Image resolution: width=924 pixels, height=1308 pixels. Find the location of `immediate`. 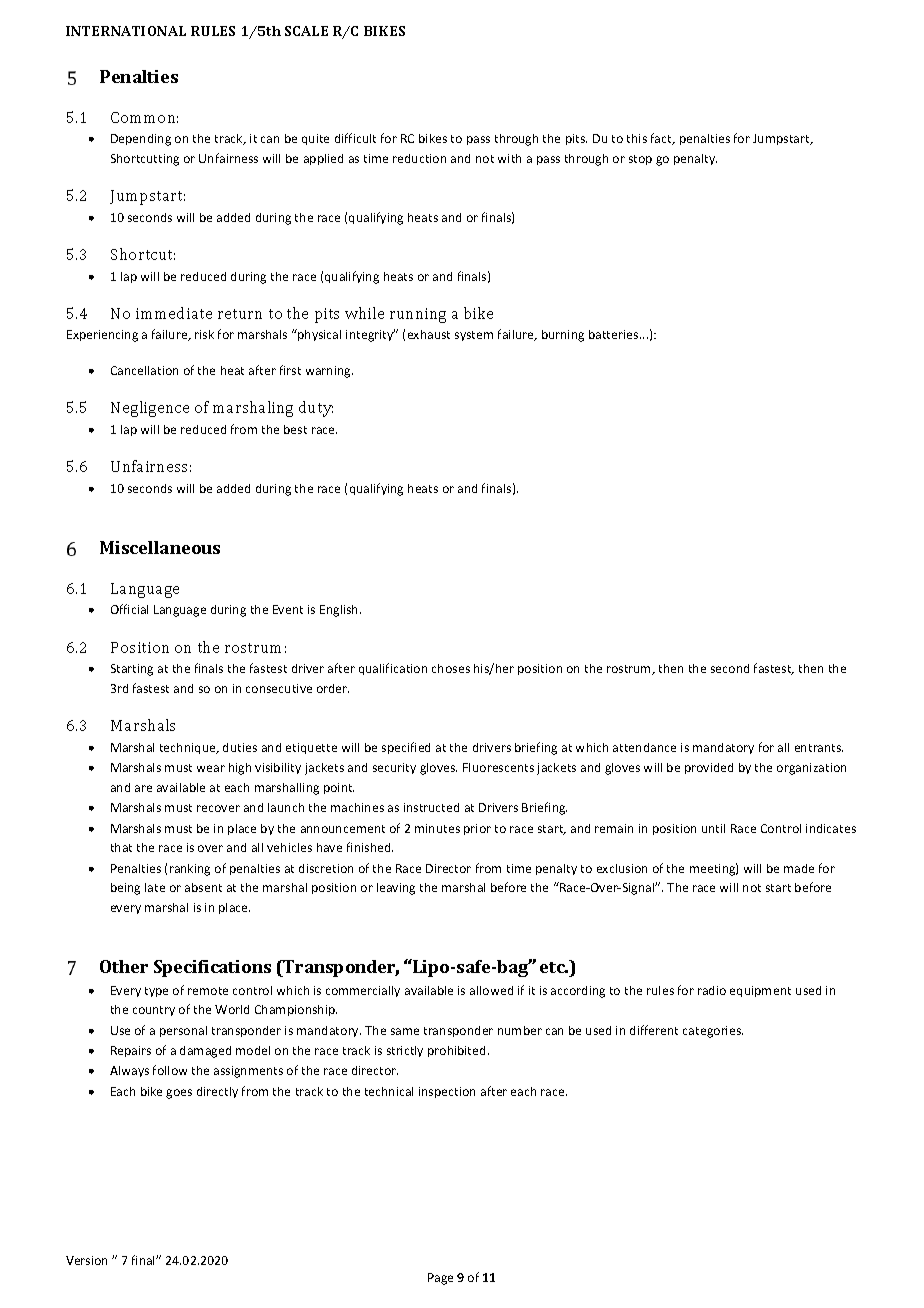

immediate is located at coordinates (174, 313).
